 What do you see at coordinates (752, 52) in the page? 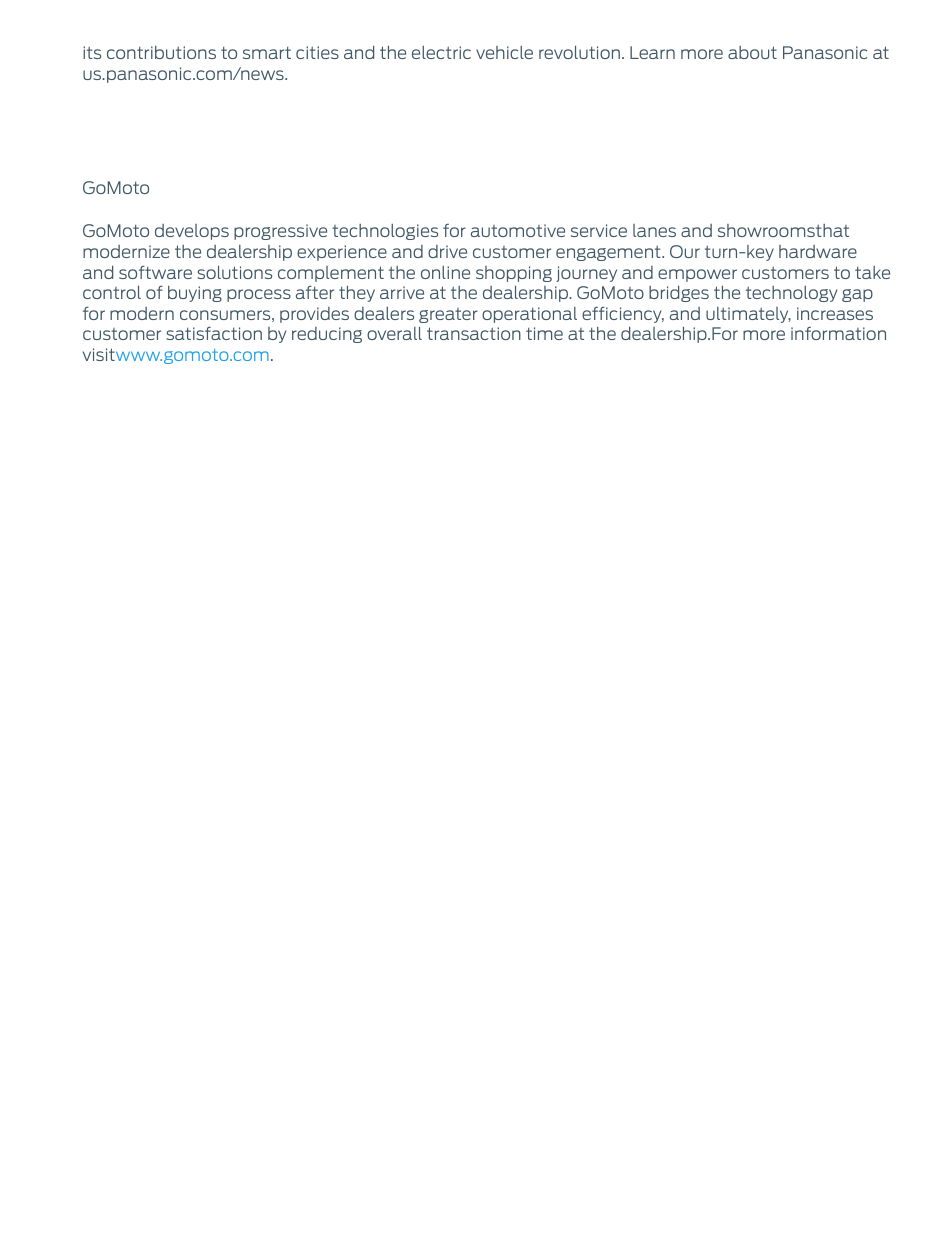
I see `about` at bounding box center [752, 52].
